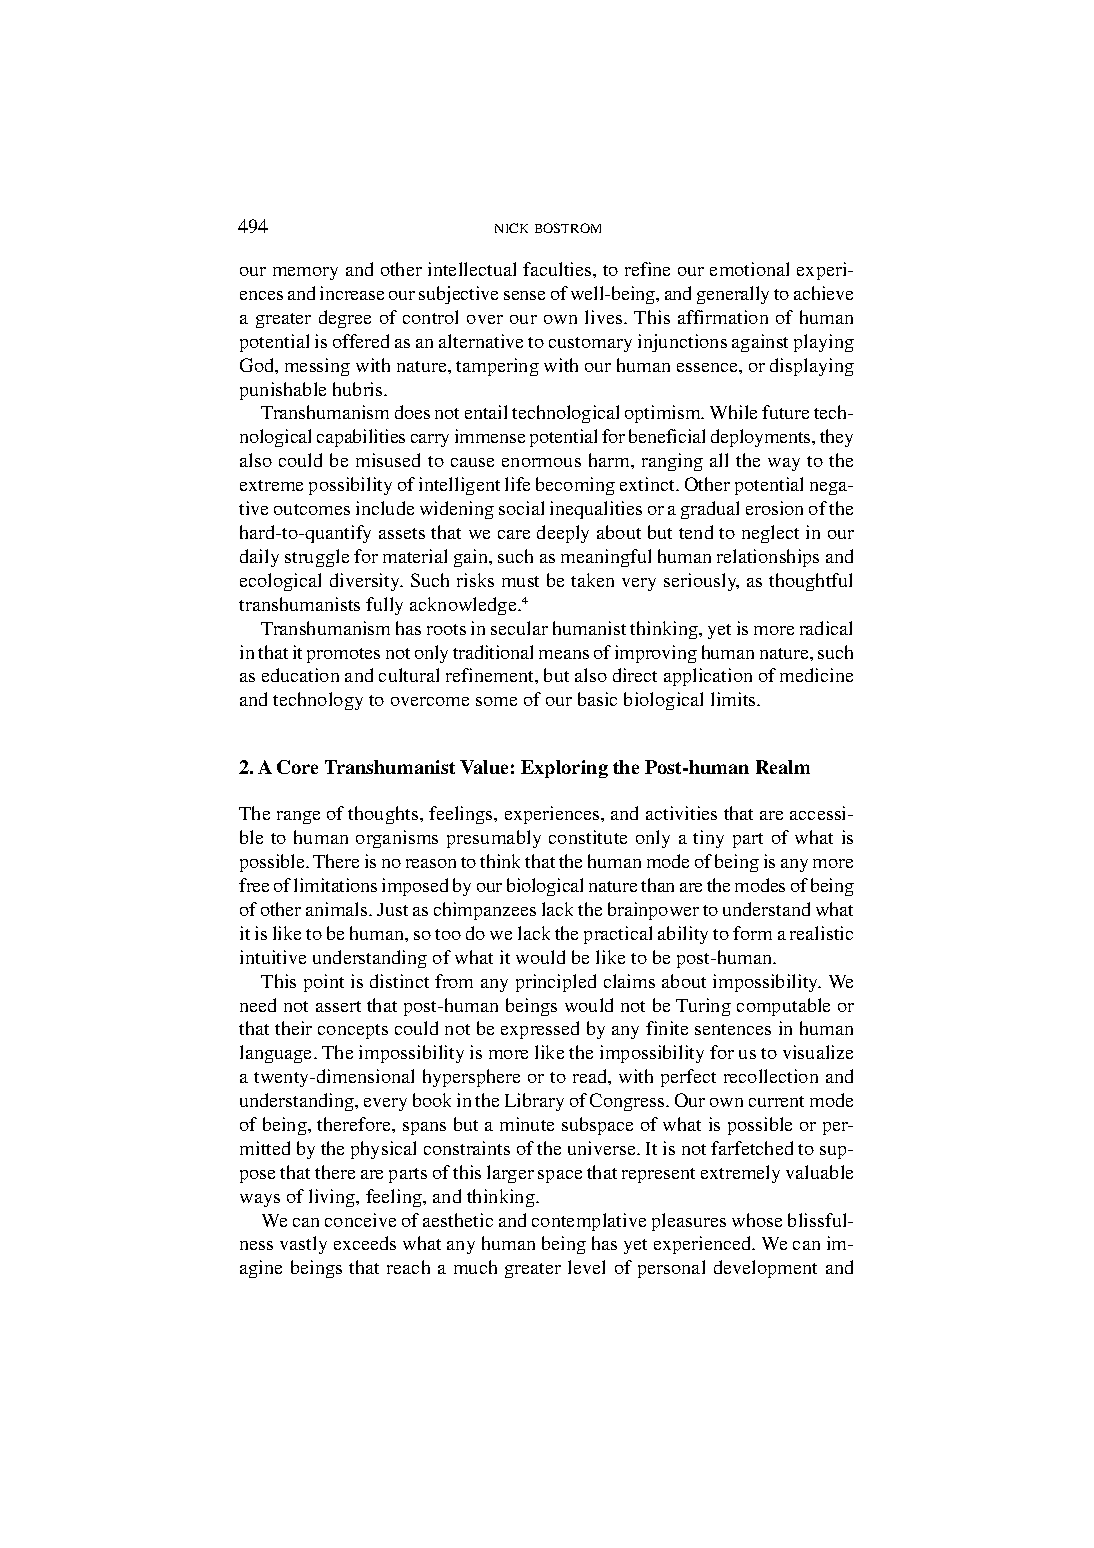 The height and width of the screenshot is (1548, 1094). What do you see at coordinates (774, 508) in the screenshot?
I see `erosion` at bounding box center [774, 508].
